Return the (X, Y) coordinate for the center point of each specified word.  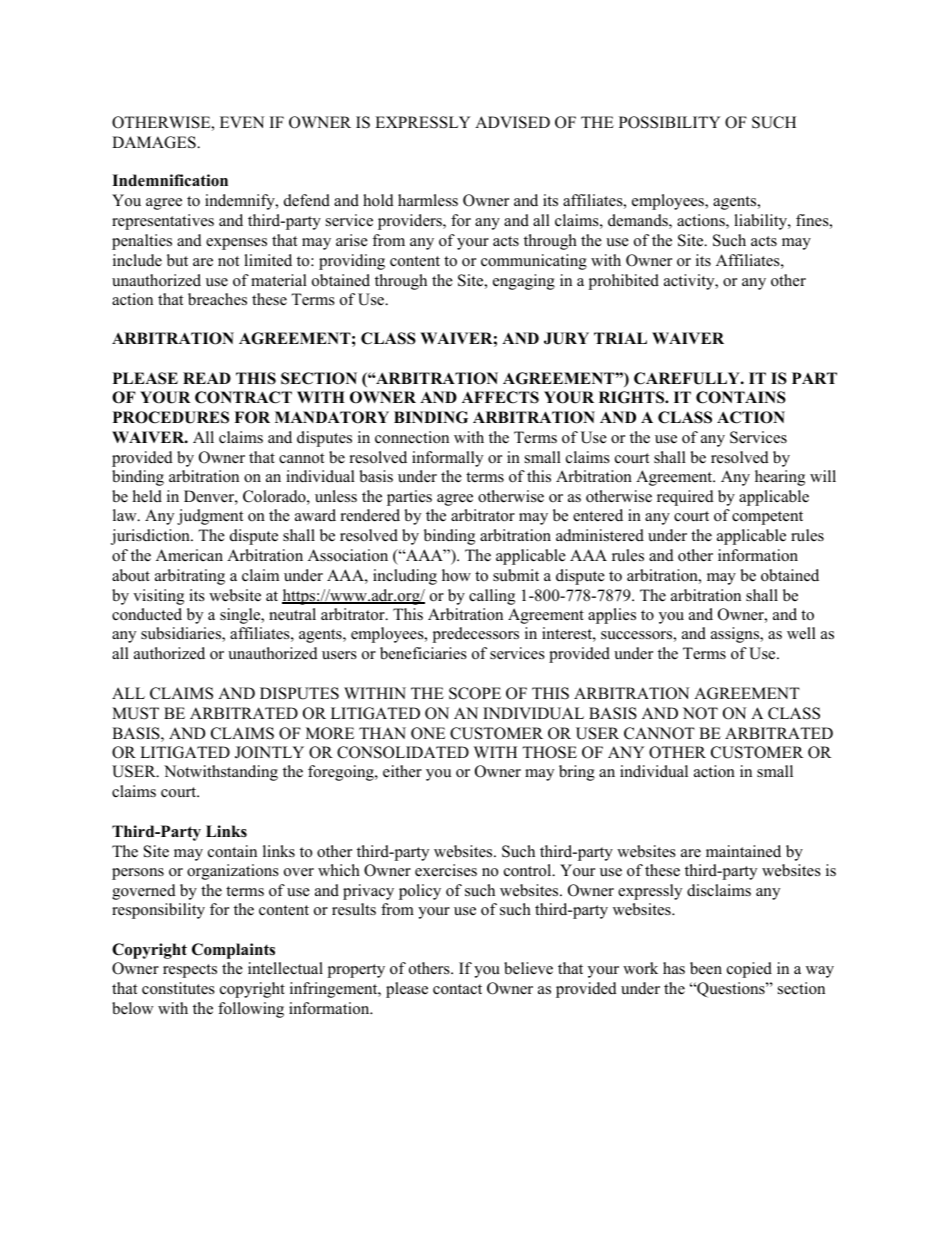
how (456, 575)
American (189, 555)
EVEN (242, 122)
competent (767, 518)
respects (190, 971)
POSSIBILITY (670, 122)
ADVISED (512, 122)
